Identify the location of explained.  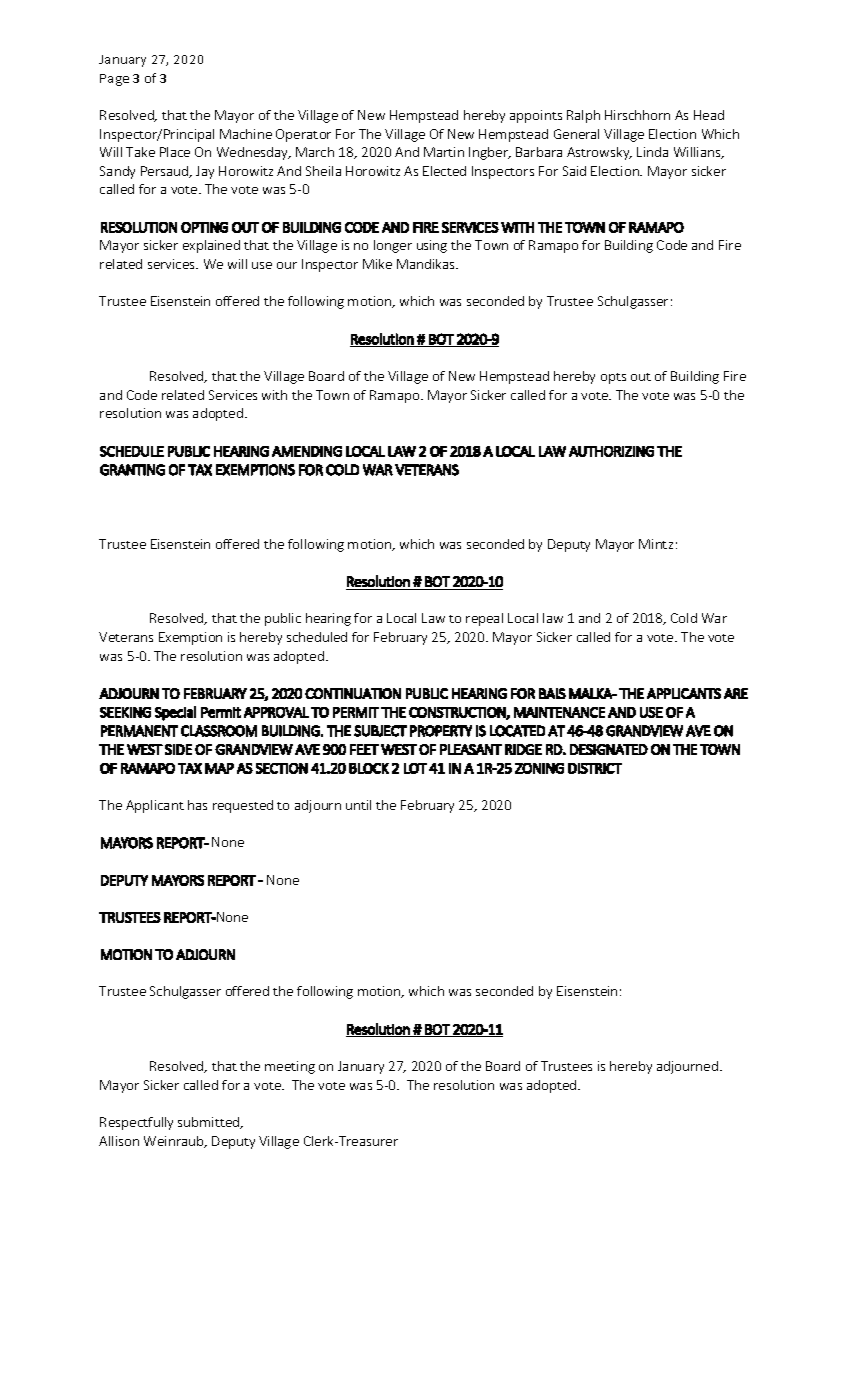
(211, 246).
